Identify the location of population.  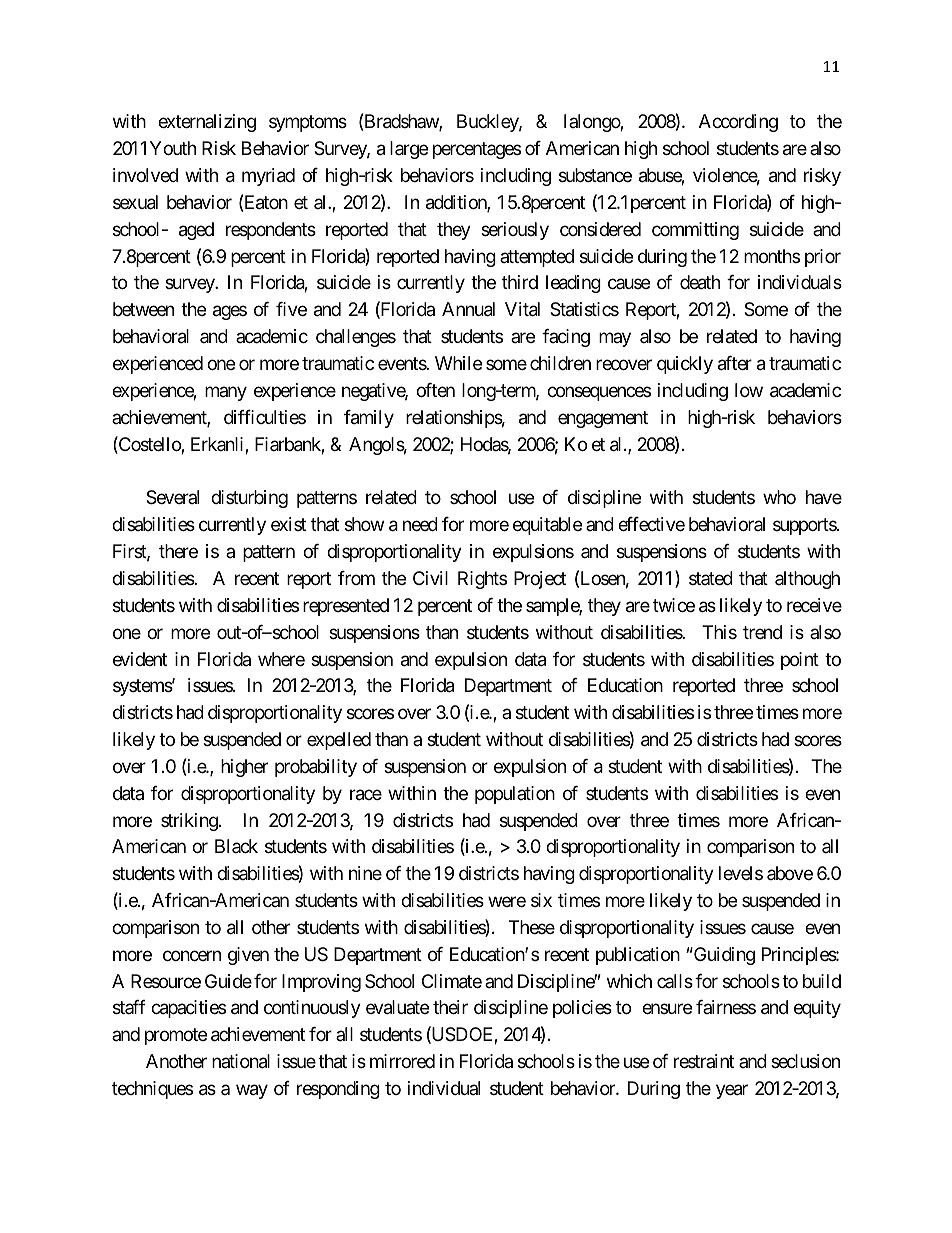
(515, 795).
